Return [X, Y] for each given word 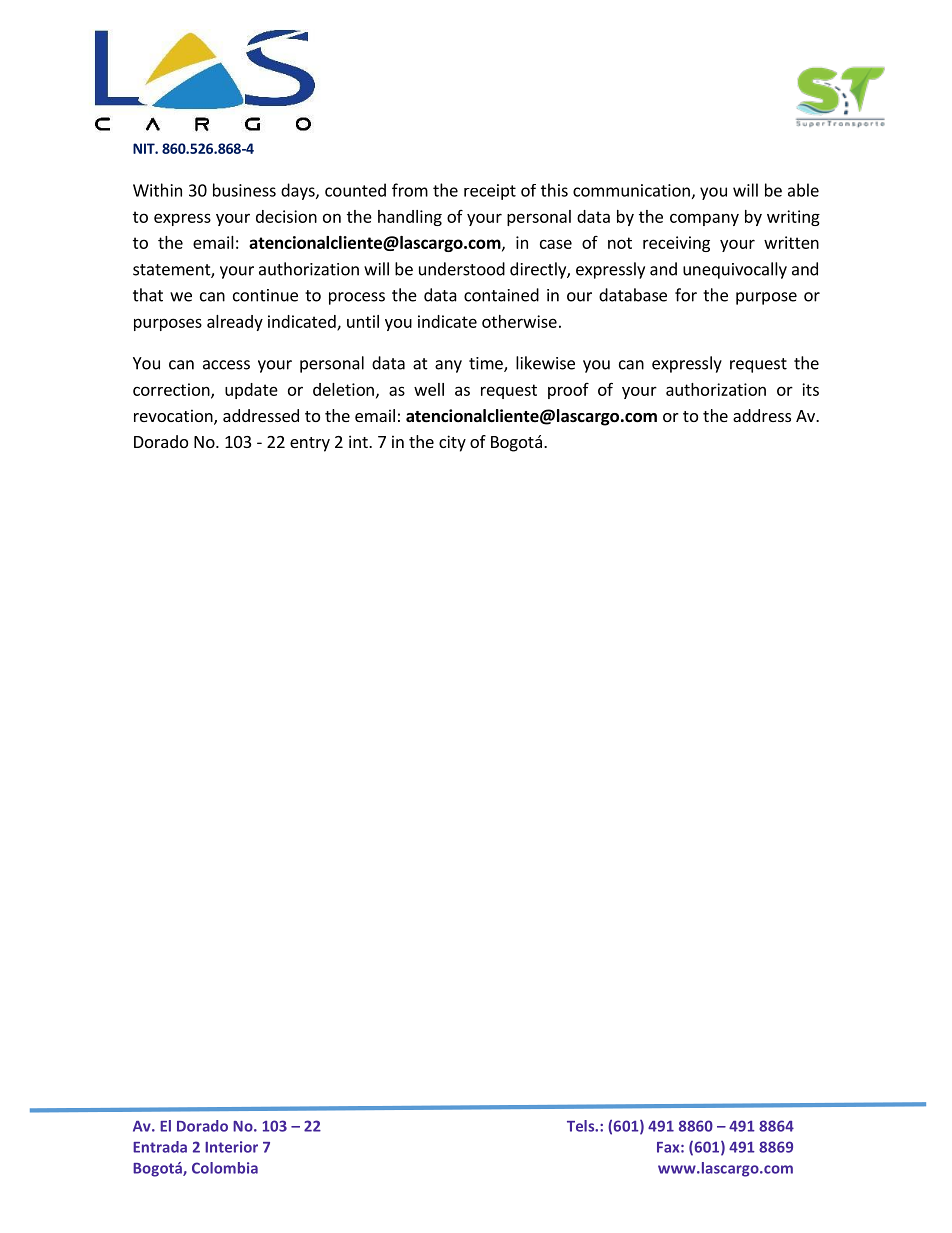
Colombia [225, 1168]
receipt [490, 192]
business [244, 190]
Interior [231, 1147]
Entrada [160, 1147]
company [704, 219]
